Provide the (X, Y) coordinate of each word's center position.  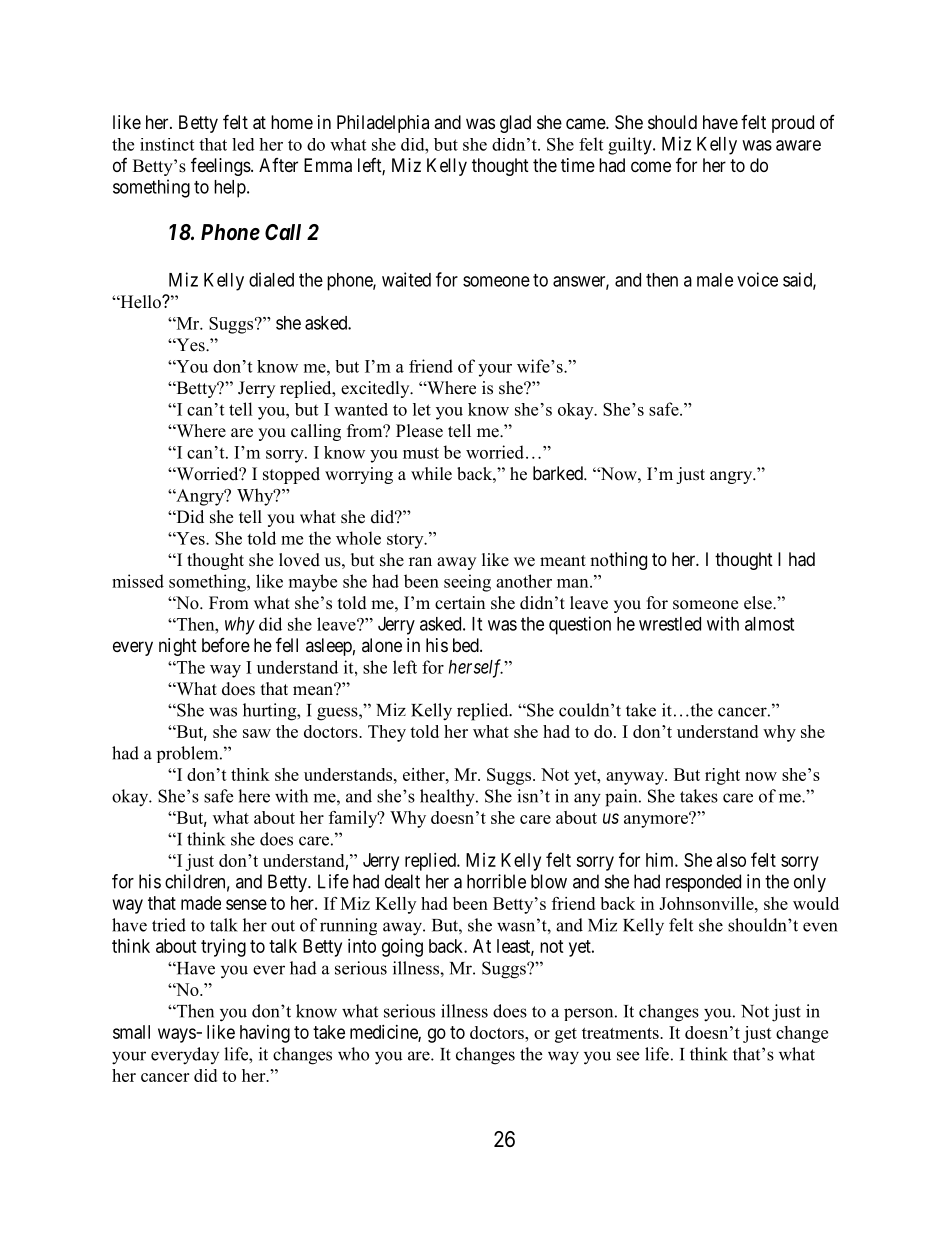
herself (476, 668)
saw (257, 733)
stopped (291, 475)
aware (798, 145)
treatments (621, 1033)
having (265, 1034)
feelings (221, 166)
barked (559, 473)
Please (419, 431)
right (722, 776)
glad (515, 124)
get (566, 1035)
